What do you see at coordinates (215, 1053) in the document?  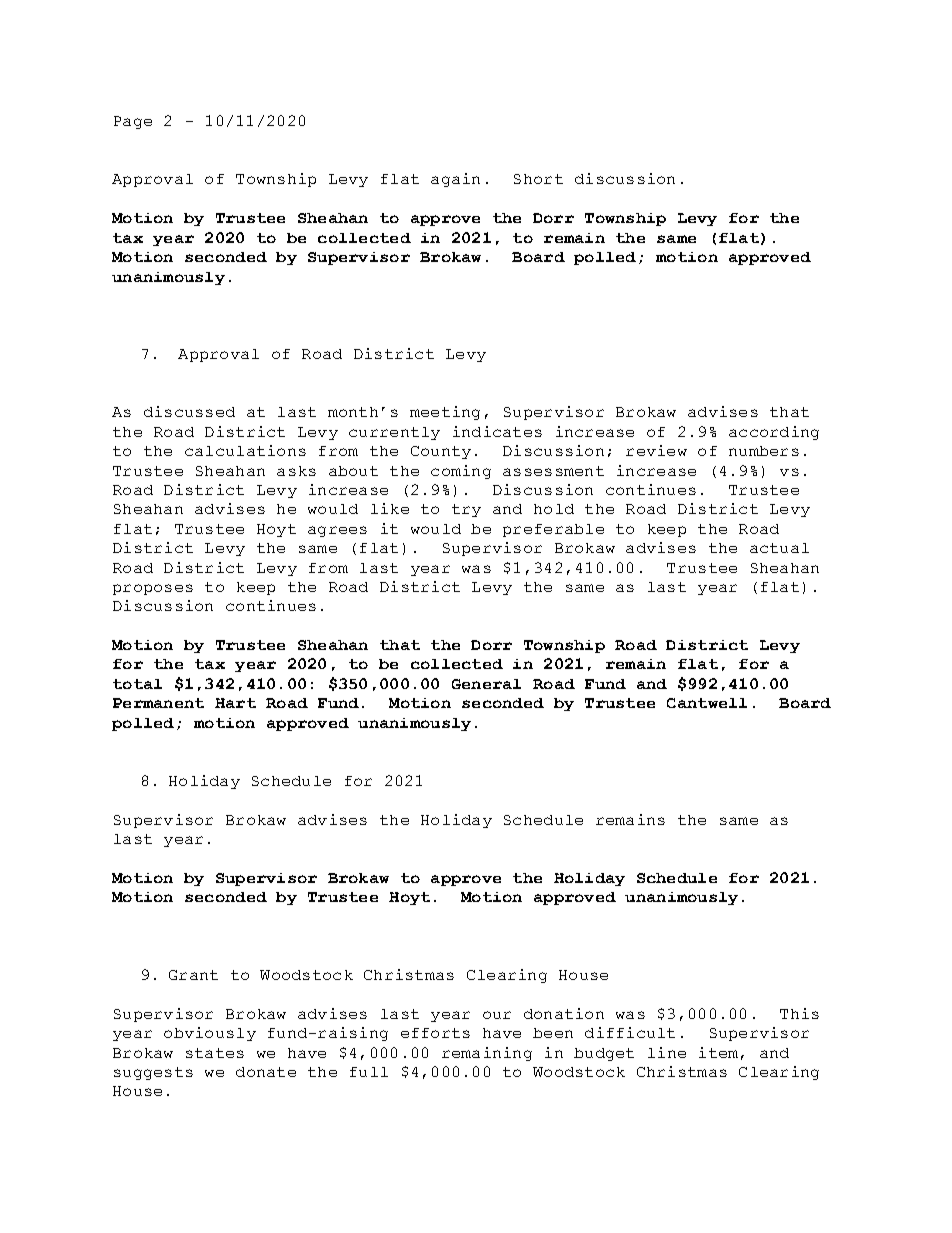 I see `states` at bounding box center [215, 1053].
